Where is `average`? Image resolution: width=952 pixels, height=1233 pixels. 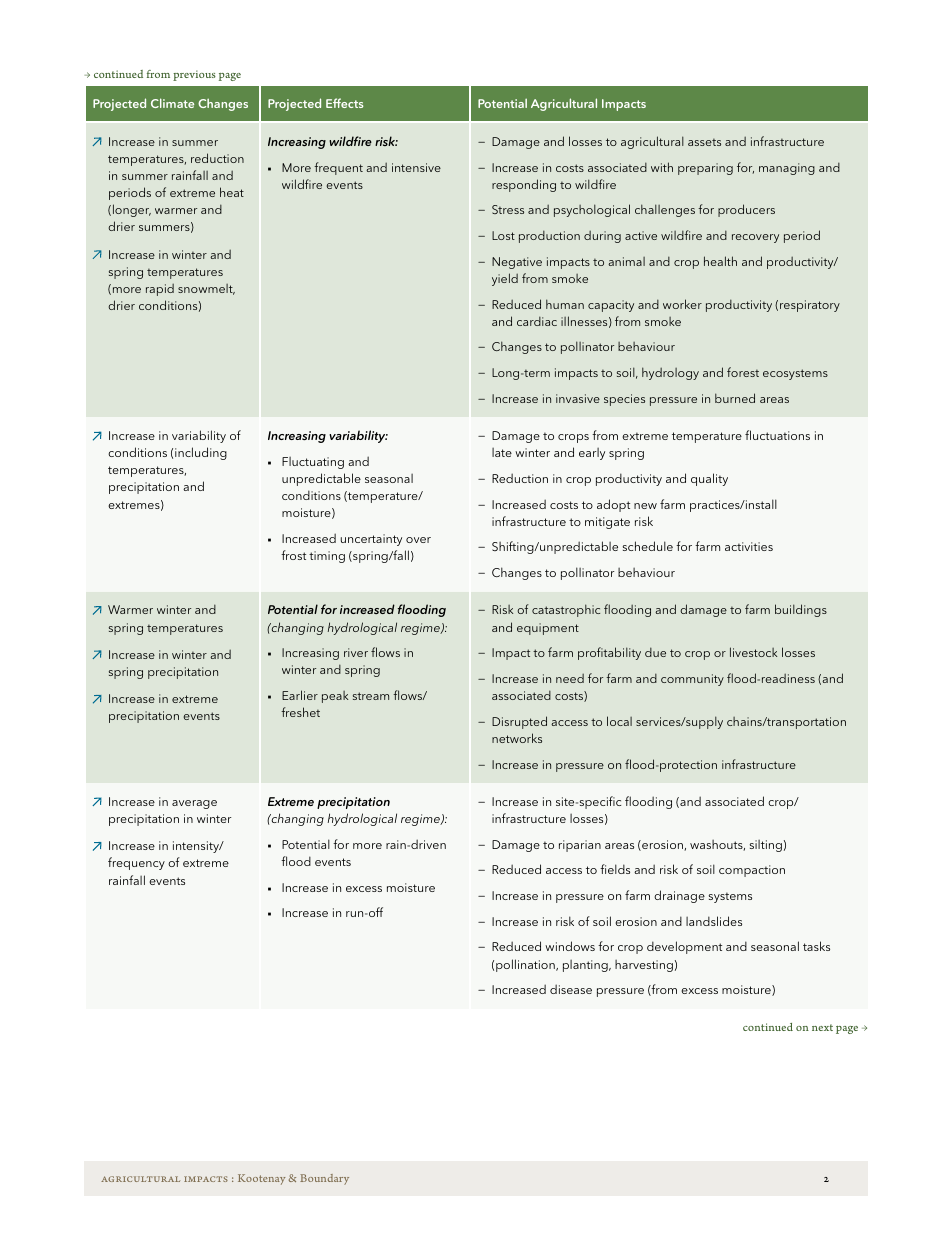
average is located at coordinates (194, 804).
